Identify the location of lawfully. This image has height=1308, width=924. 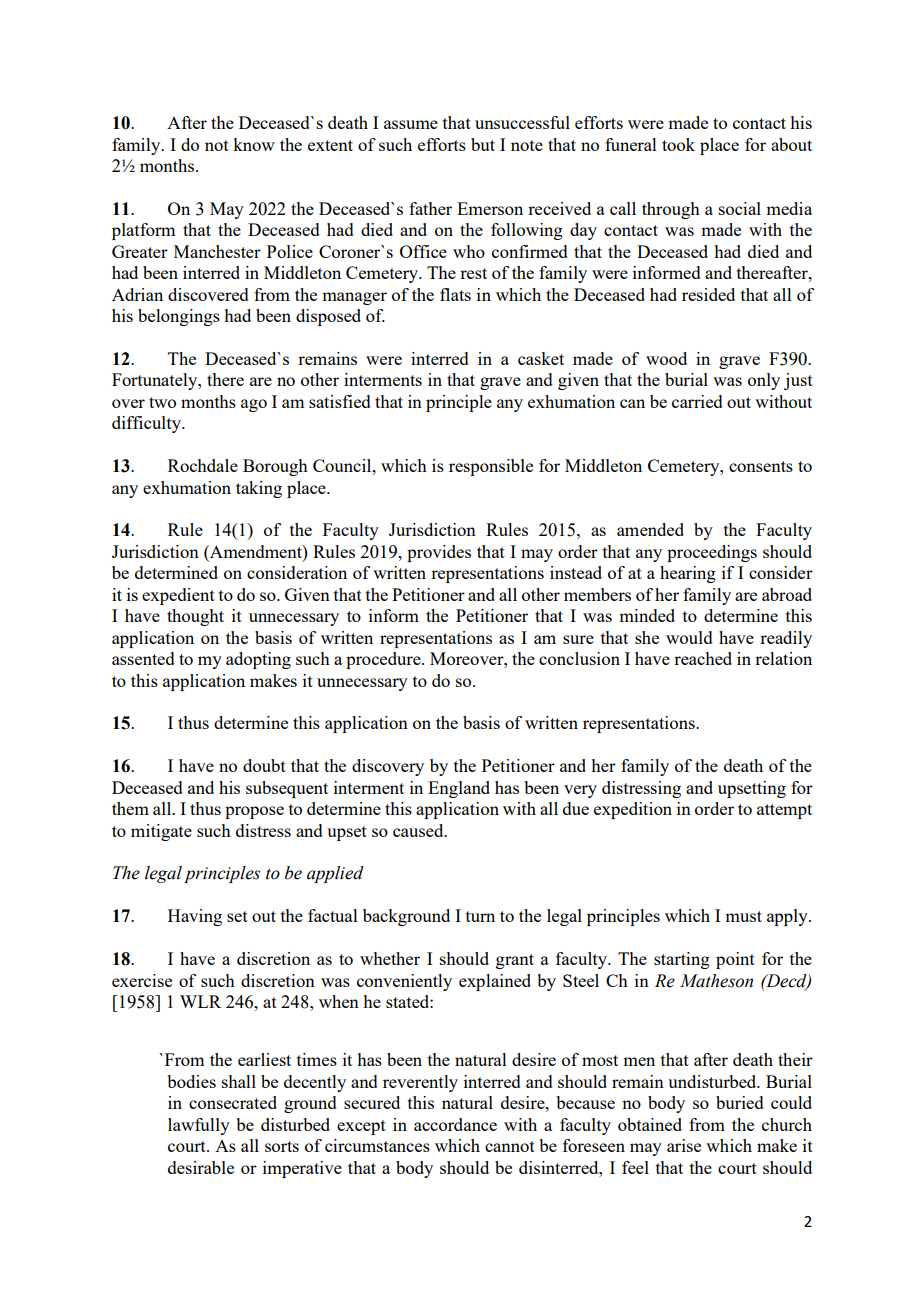
(199, 1126).
